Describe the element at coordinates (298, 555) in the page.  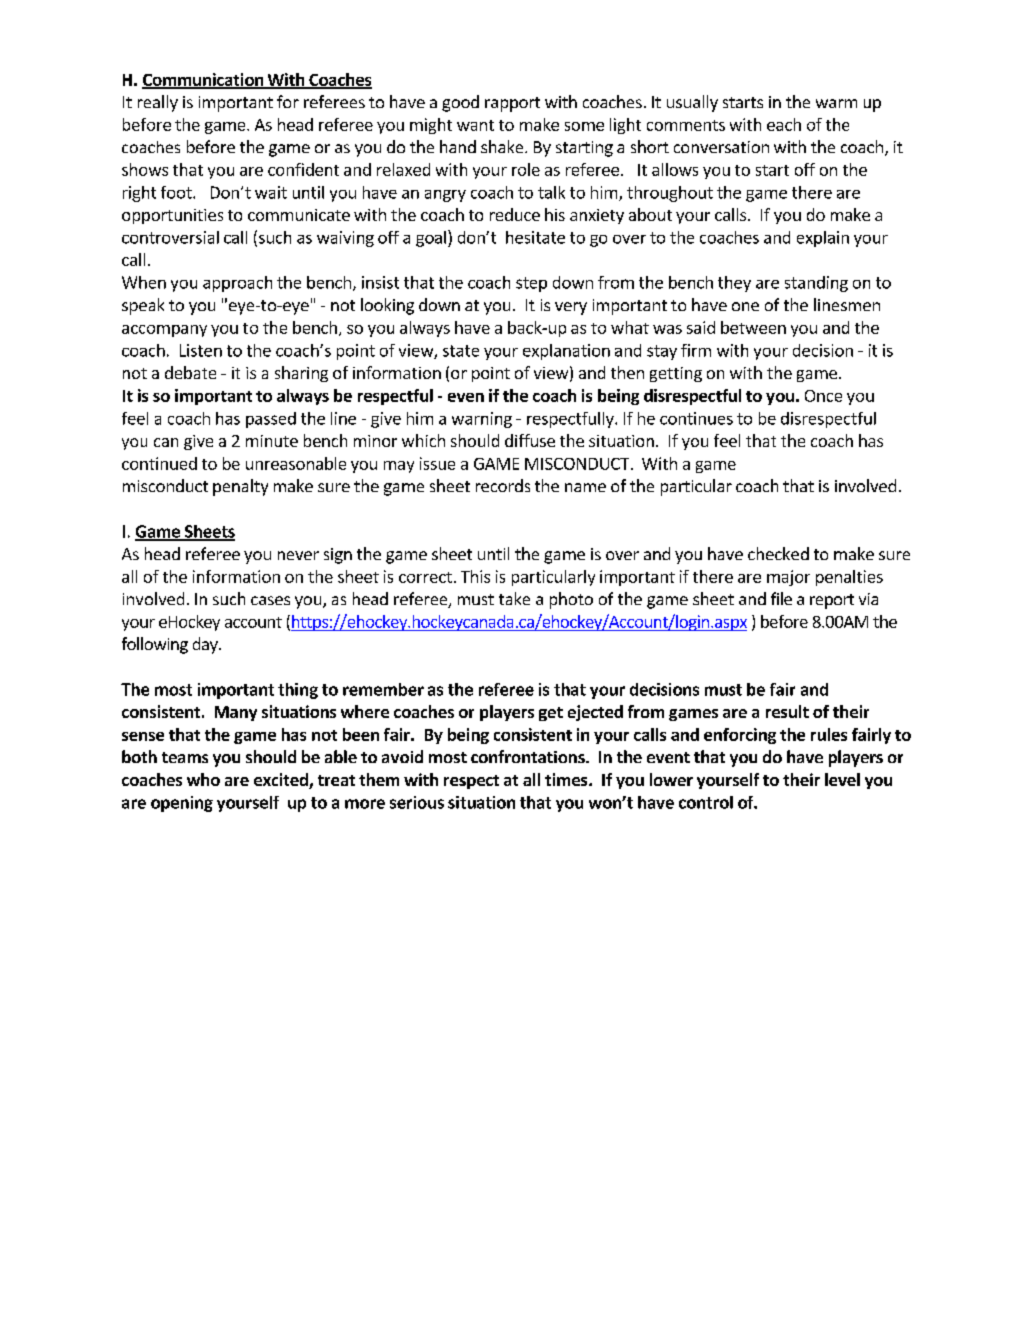
I see `never` at that location.
